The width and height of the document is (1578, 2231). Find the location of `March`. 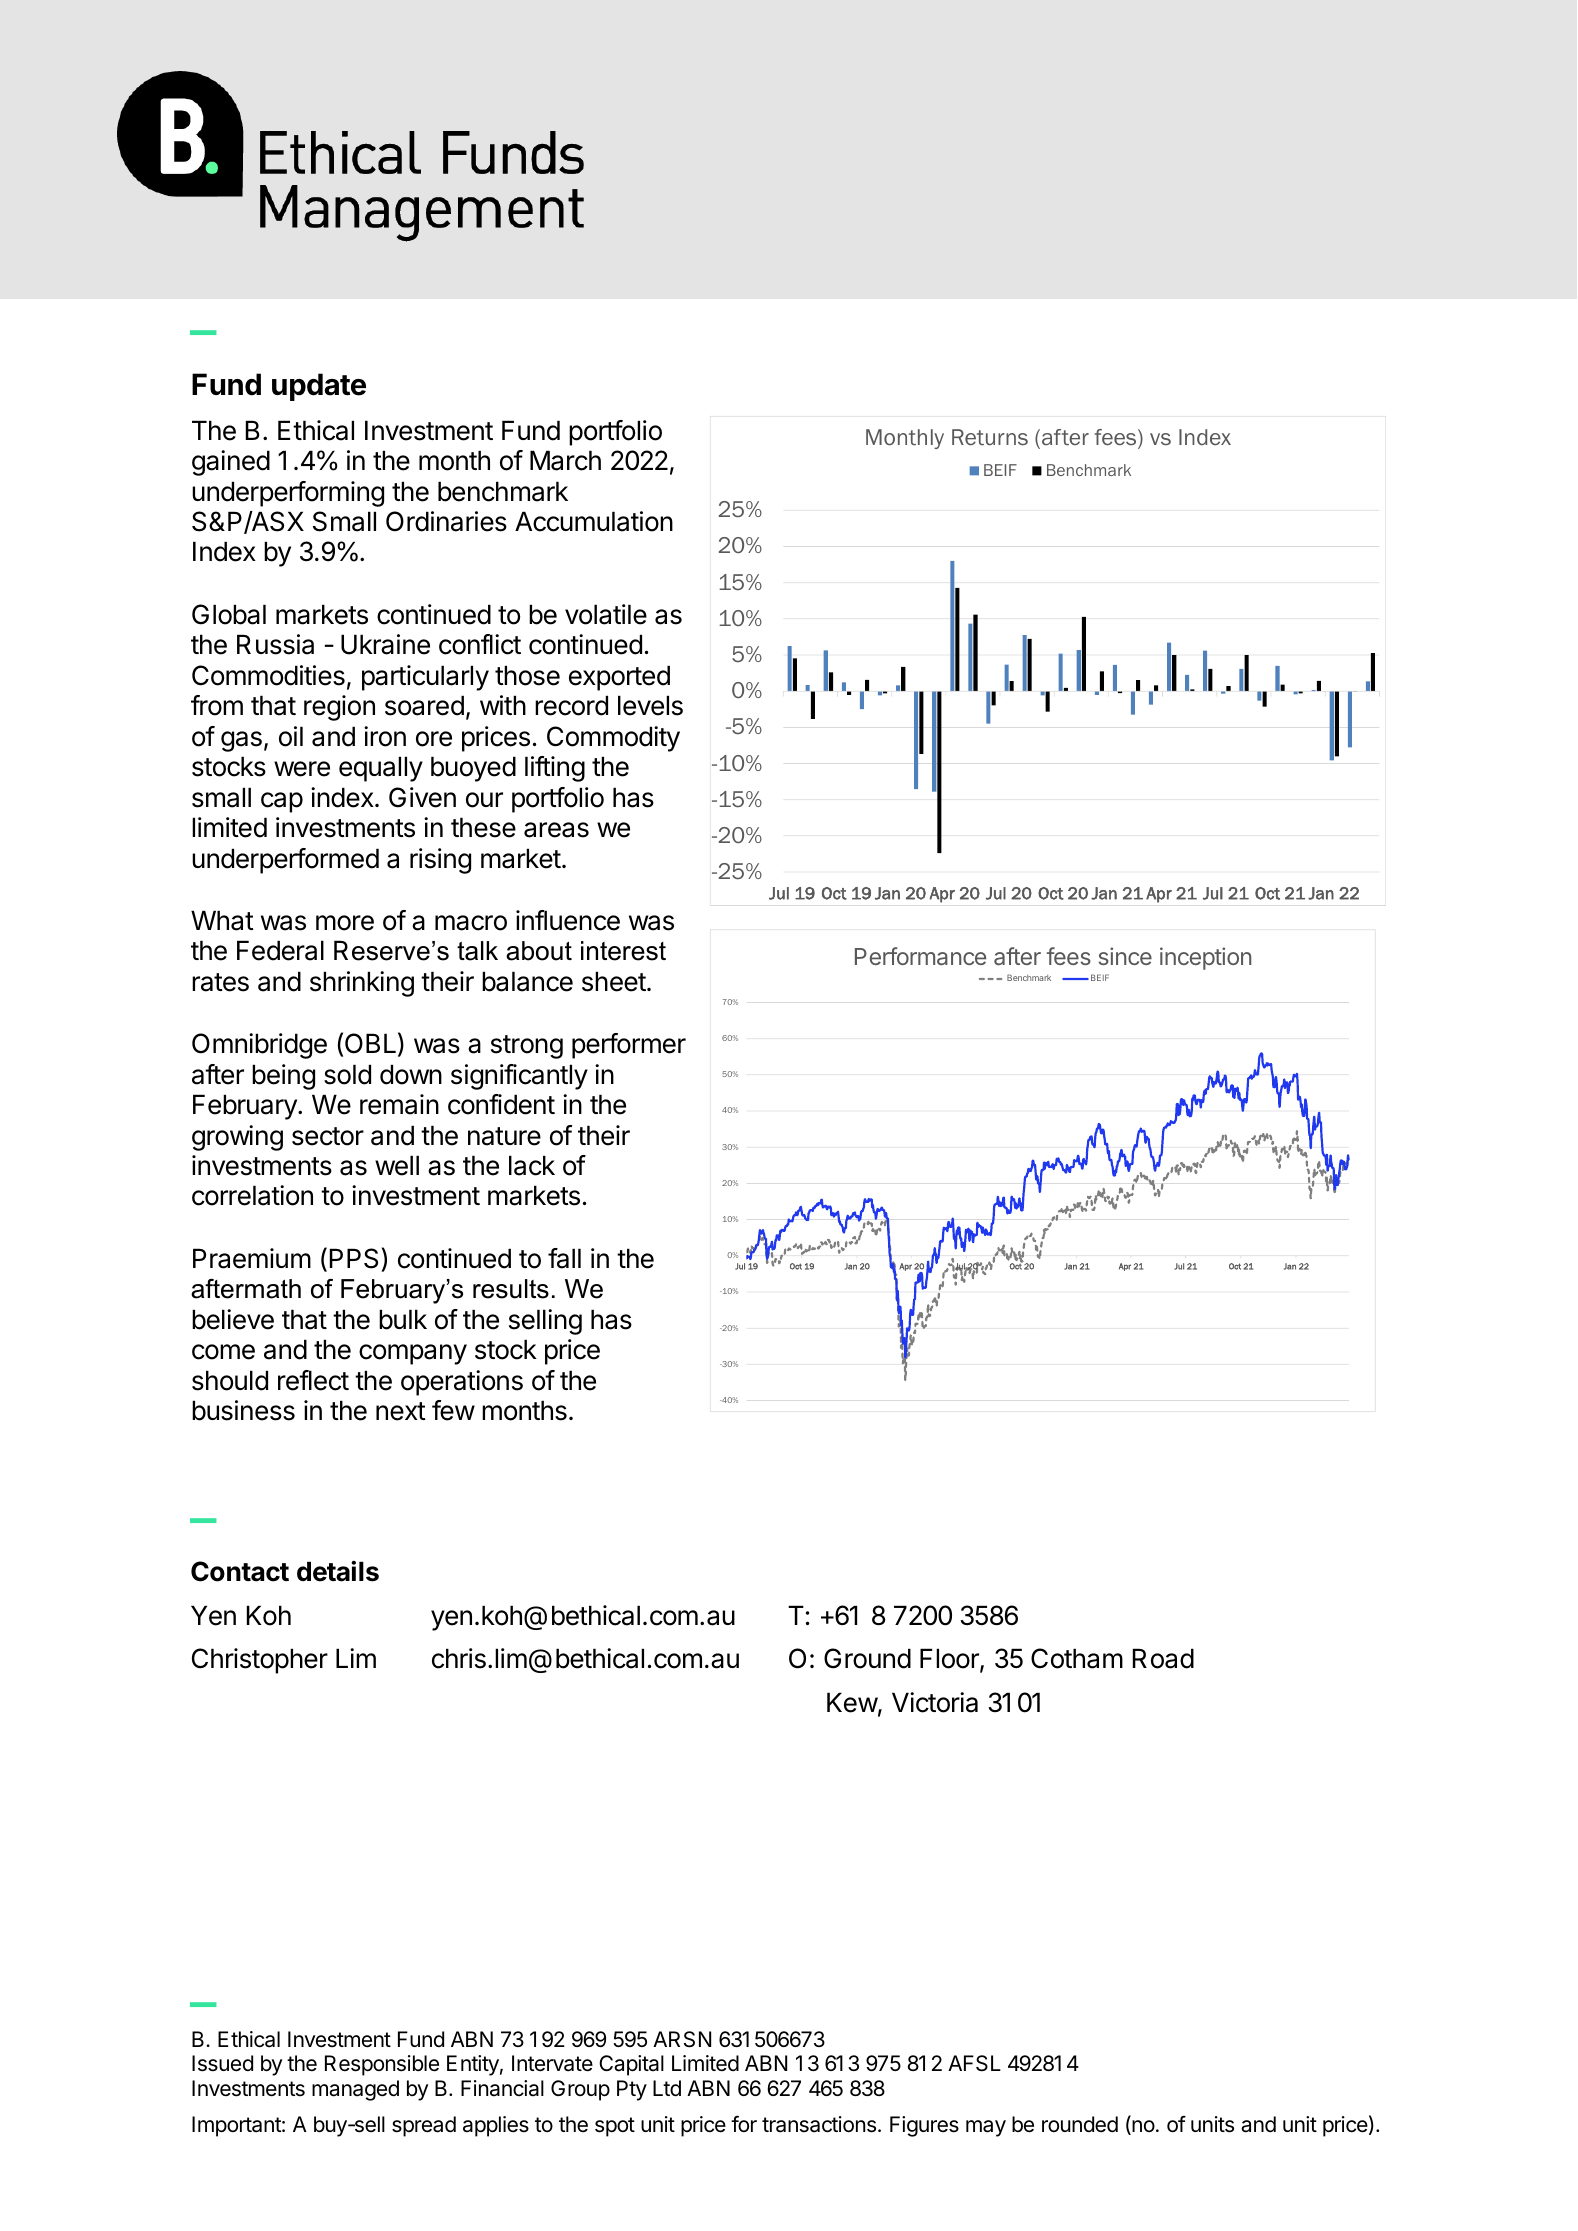

March is located at coordinates (565, 460).
